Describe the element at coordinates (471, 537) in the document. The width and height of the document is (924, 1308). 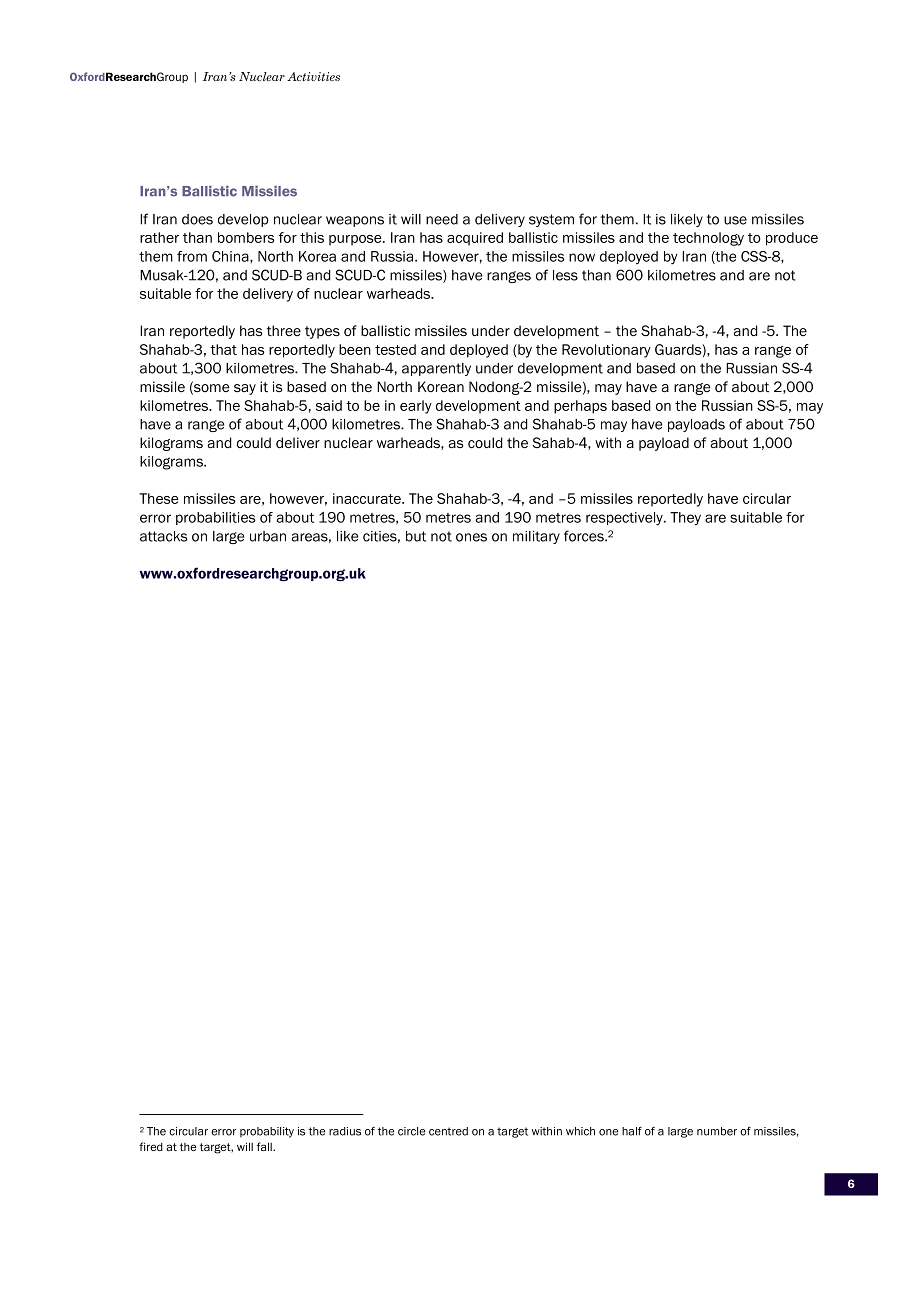
I see `ones` at that location.
